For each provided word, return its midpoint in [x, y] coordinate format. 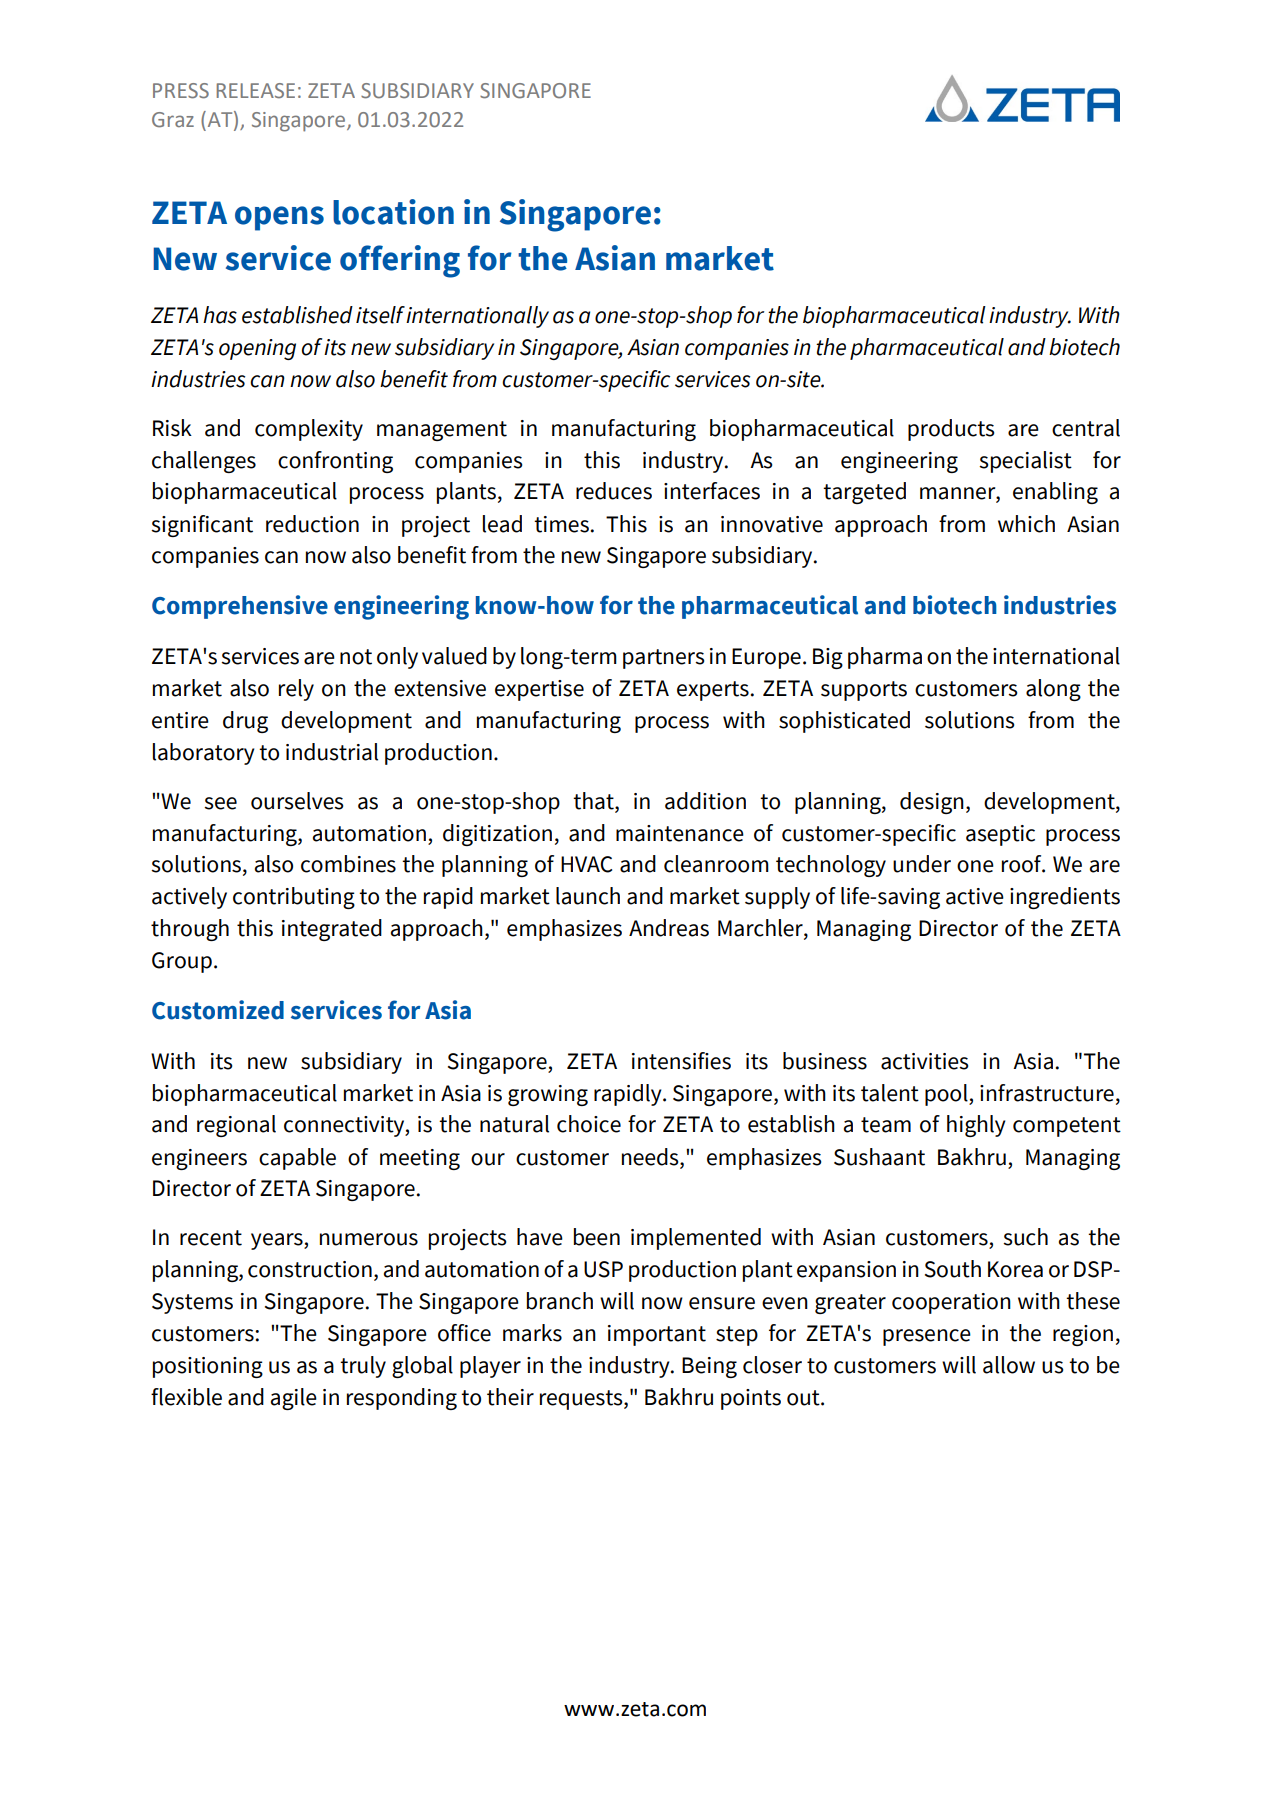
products [951, 430]
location [393, 212]
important [657, 1335]
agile [294, 1399]
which [1026, 524]
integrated [332, 930]
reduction [312, 524]
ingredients [1065, 898]
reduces [614, 491]
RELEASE [255, 91]
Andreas [669, 928]
